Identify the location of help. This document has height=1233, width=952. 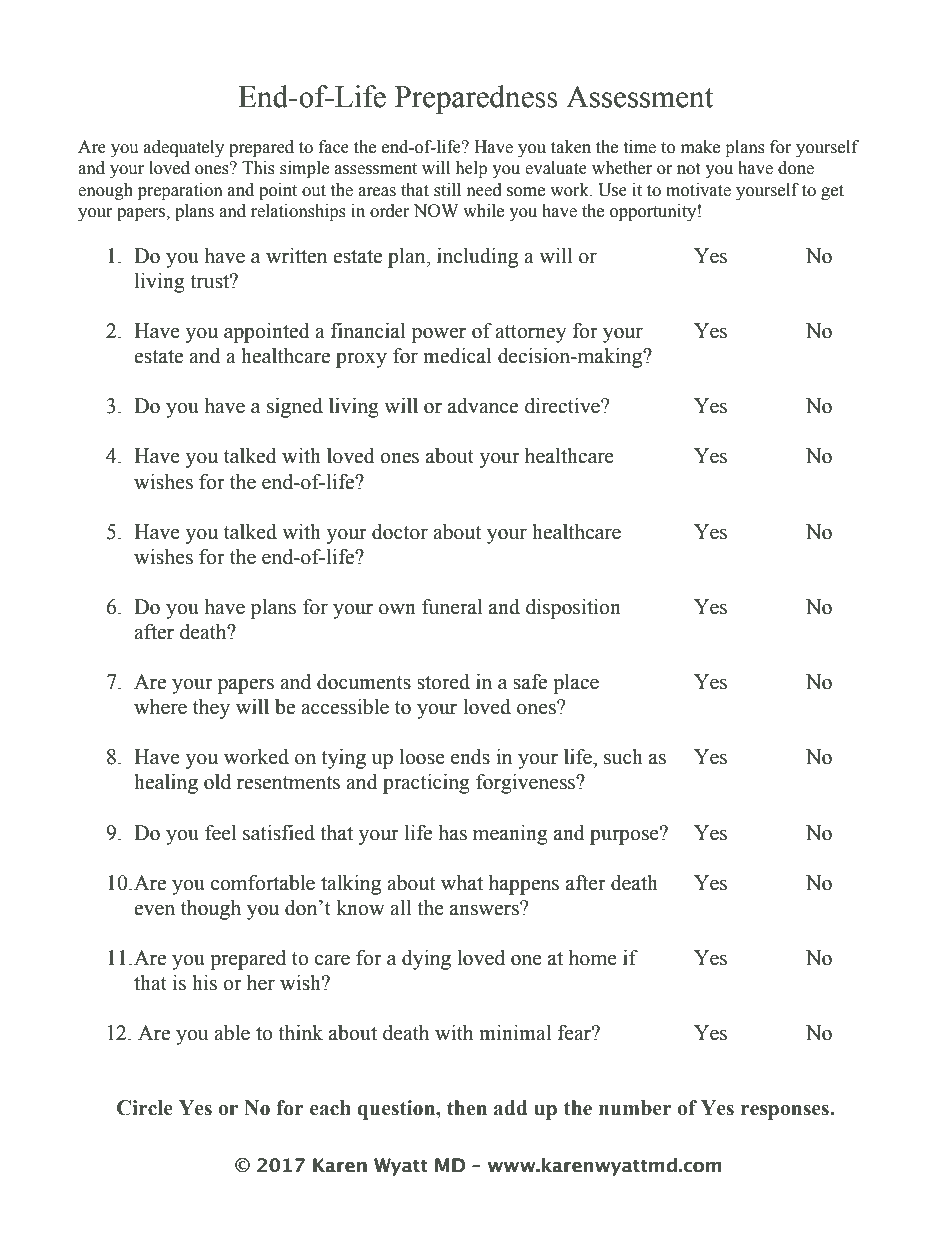
(471, 169).
